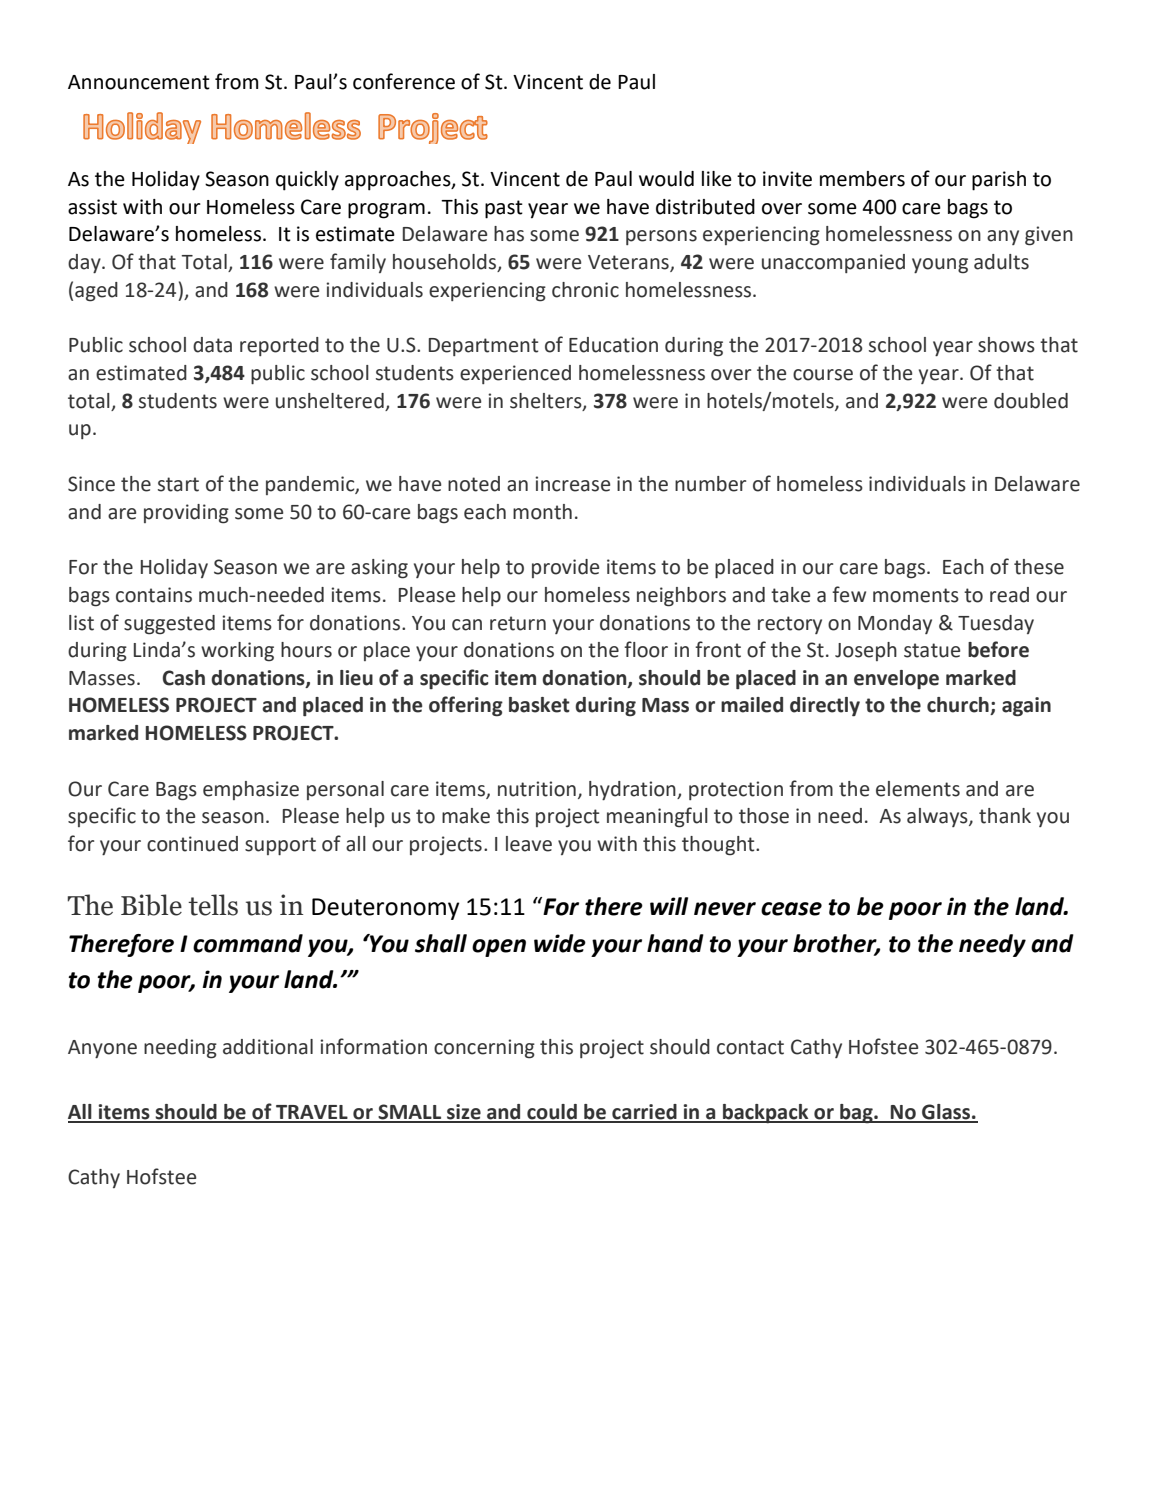 This screenshot has height=1491, width=1153. What do you see at coordinates (268, 1047) in the screenshot?
I see `additional` at bounding box center [268, 1047].
